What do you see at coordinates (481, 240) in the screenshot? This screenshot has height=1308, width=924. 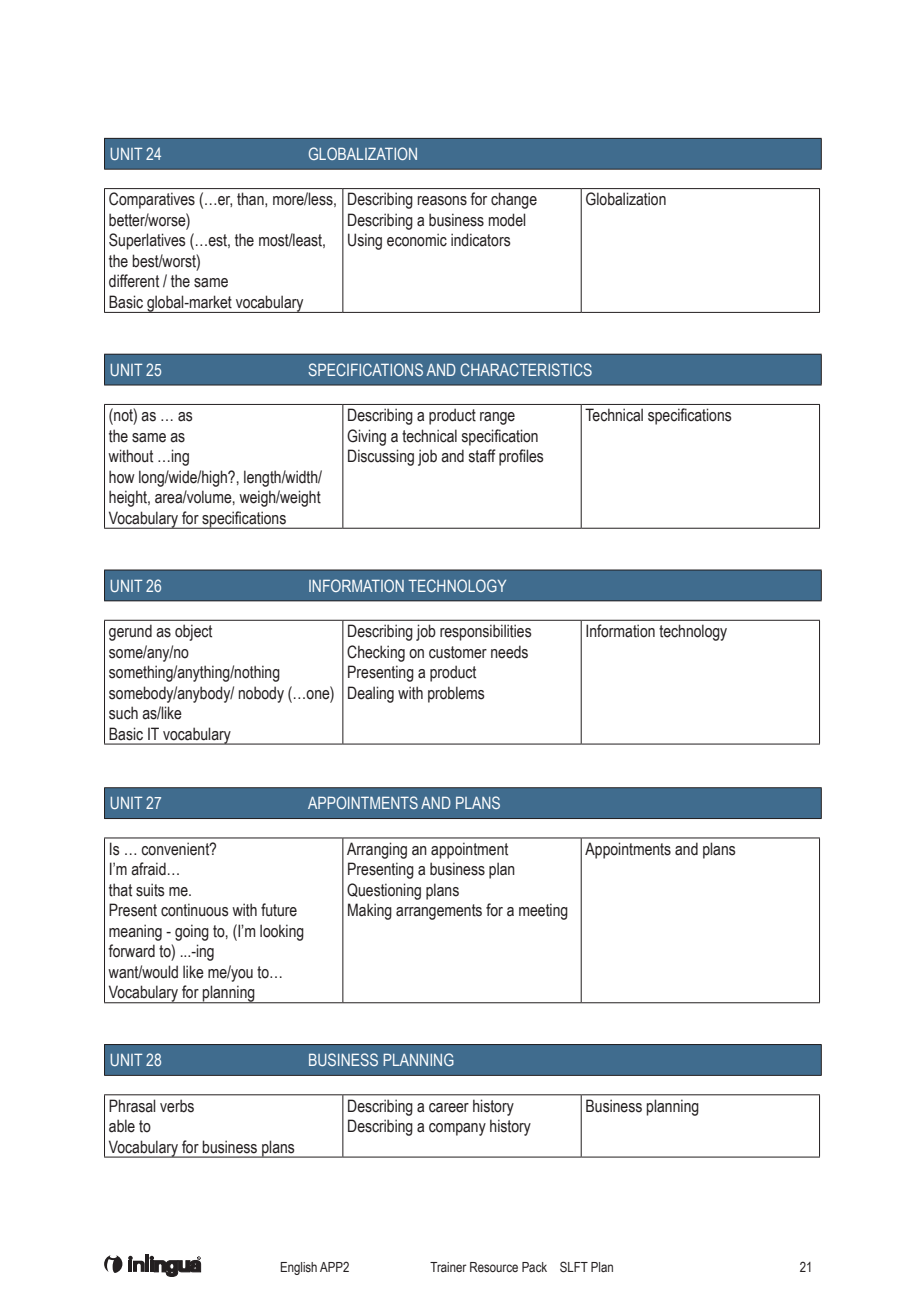 I see `indicators` at bounding box center [481, 240].
